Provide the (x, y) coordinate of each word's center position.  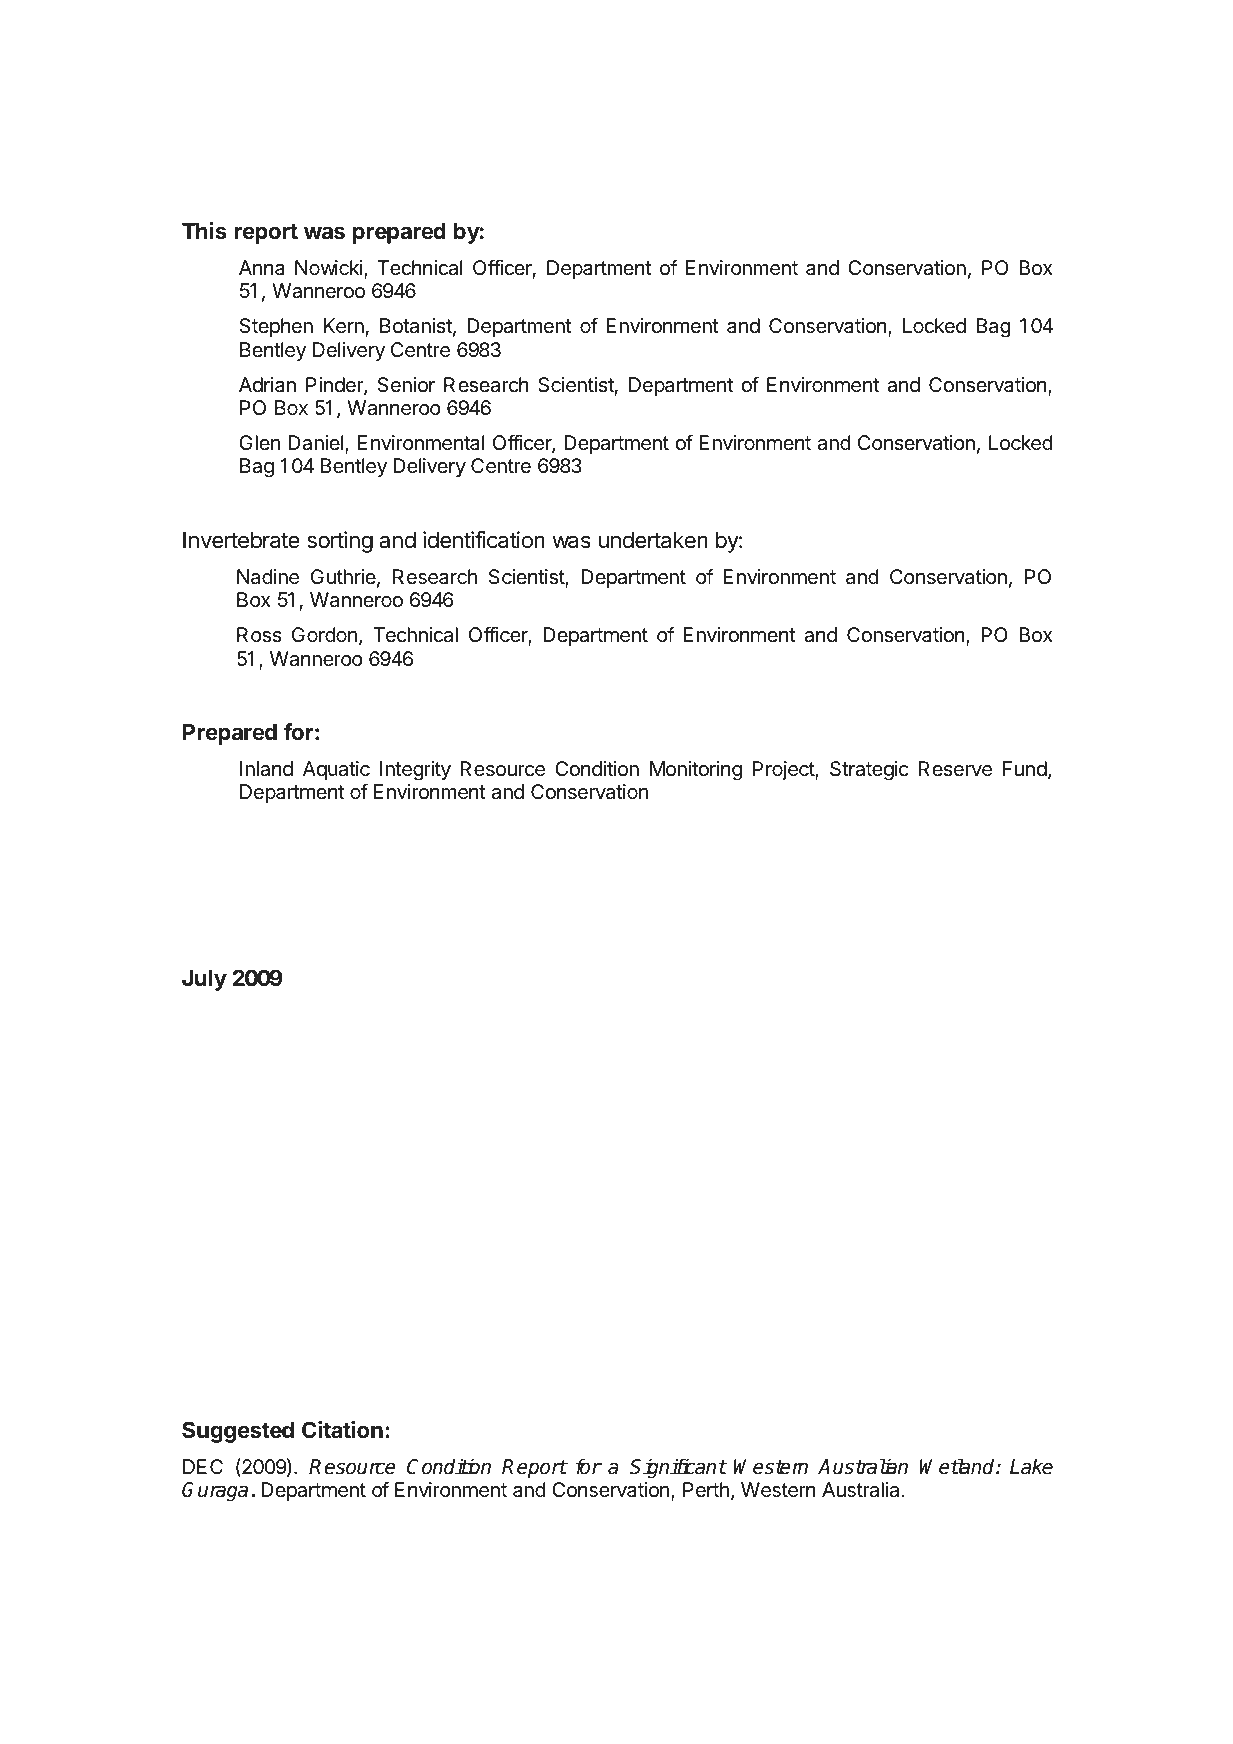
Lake (1031, 1466)
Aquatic (336, 770)
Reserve (955, 769)
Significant (678, 1468)
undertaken (653, 540)
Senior (406, 384)
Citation (342, 1430)
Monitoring (696, 771)
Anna (262, 268)
